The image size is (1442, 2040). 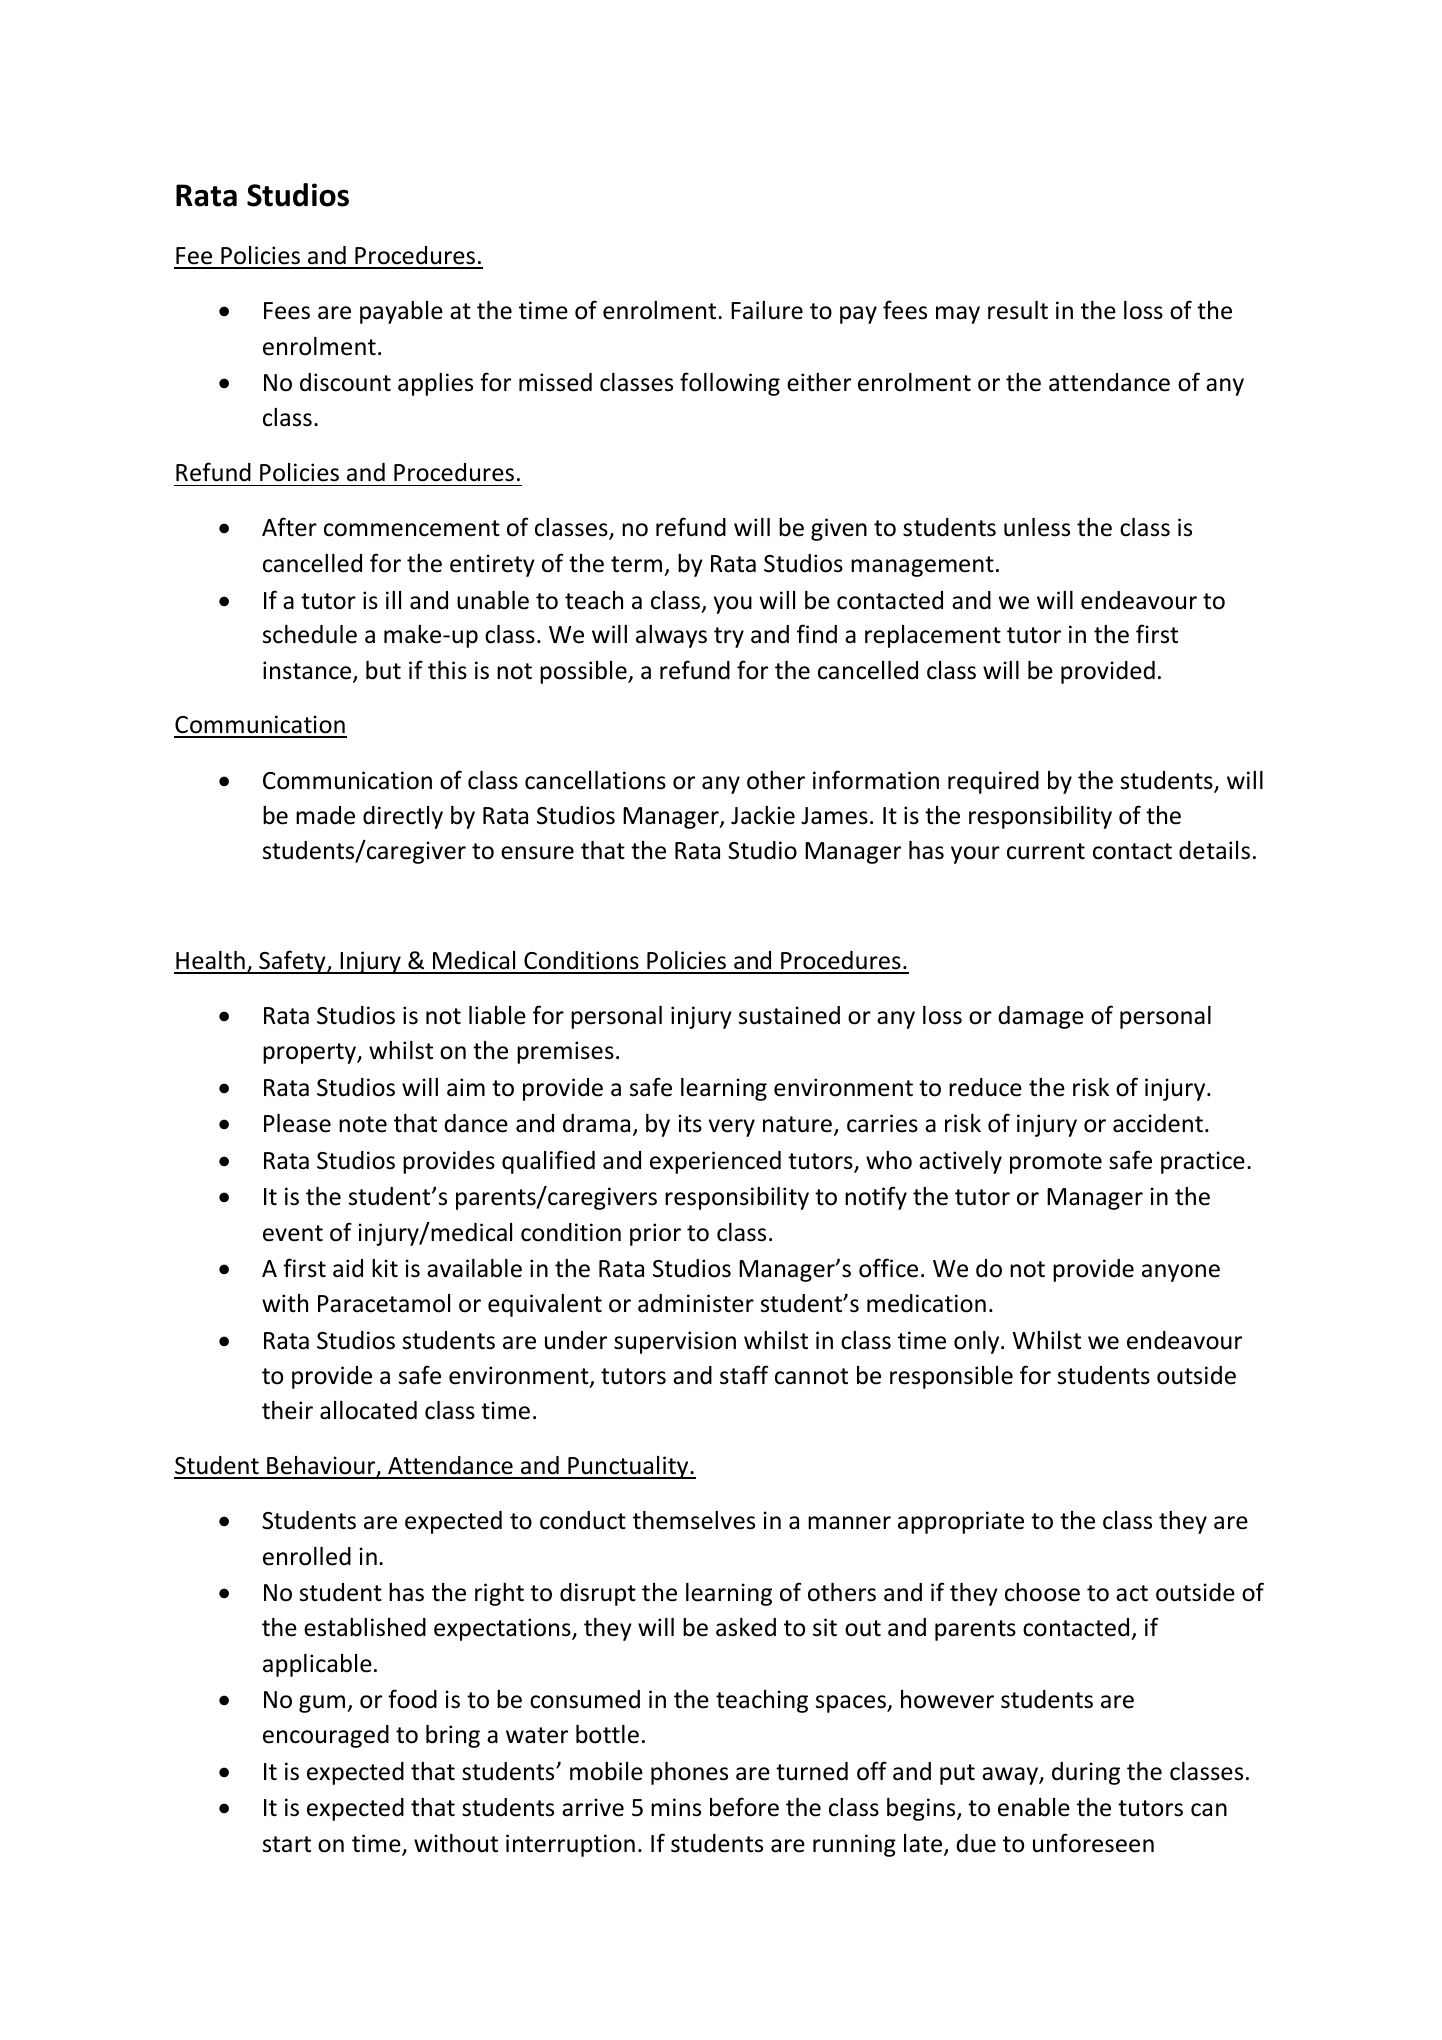 What do you see at coordinates (1018, 310) in the image?
I see `result` at bounding box center [1018, 310].
